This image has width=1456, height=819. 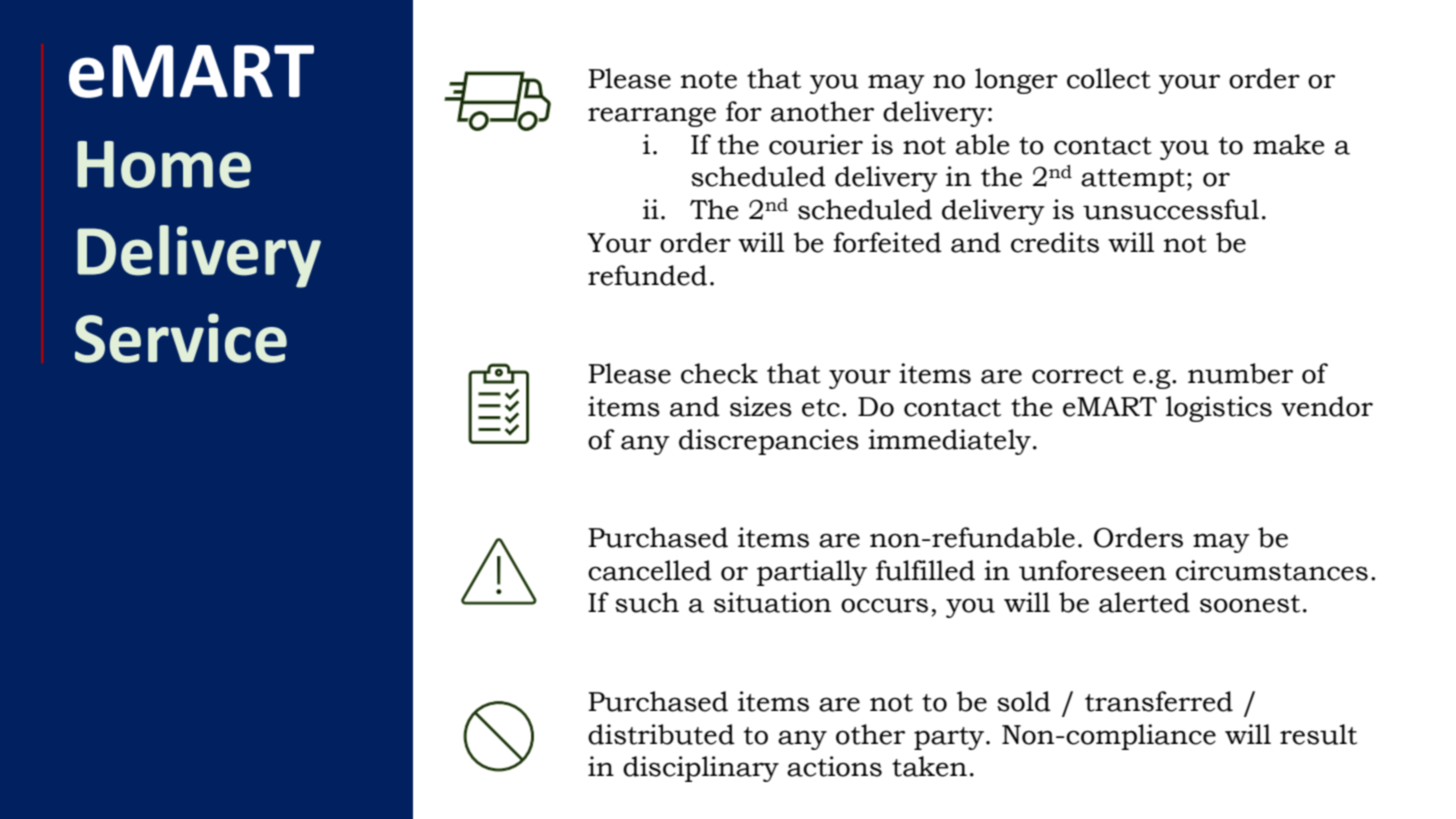 I want to click on discrepancies, so click(x=769, y=442).
